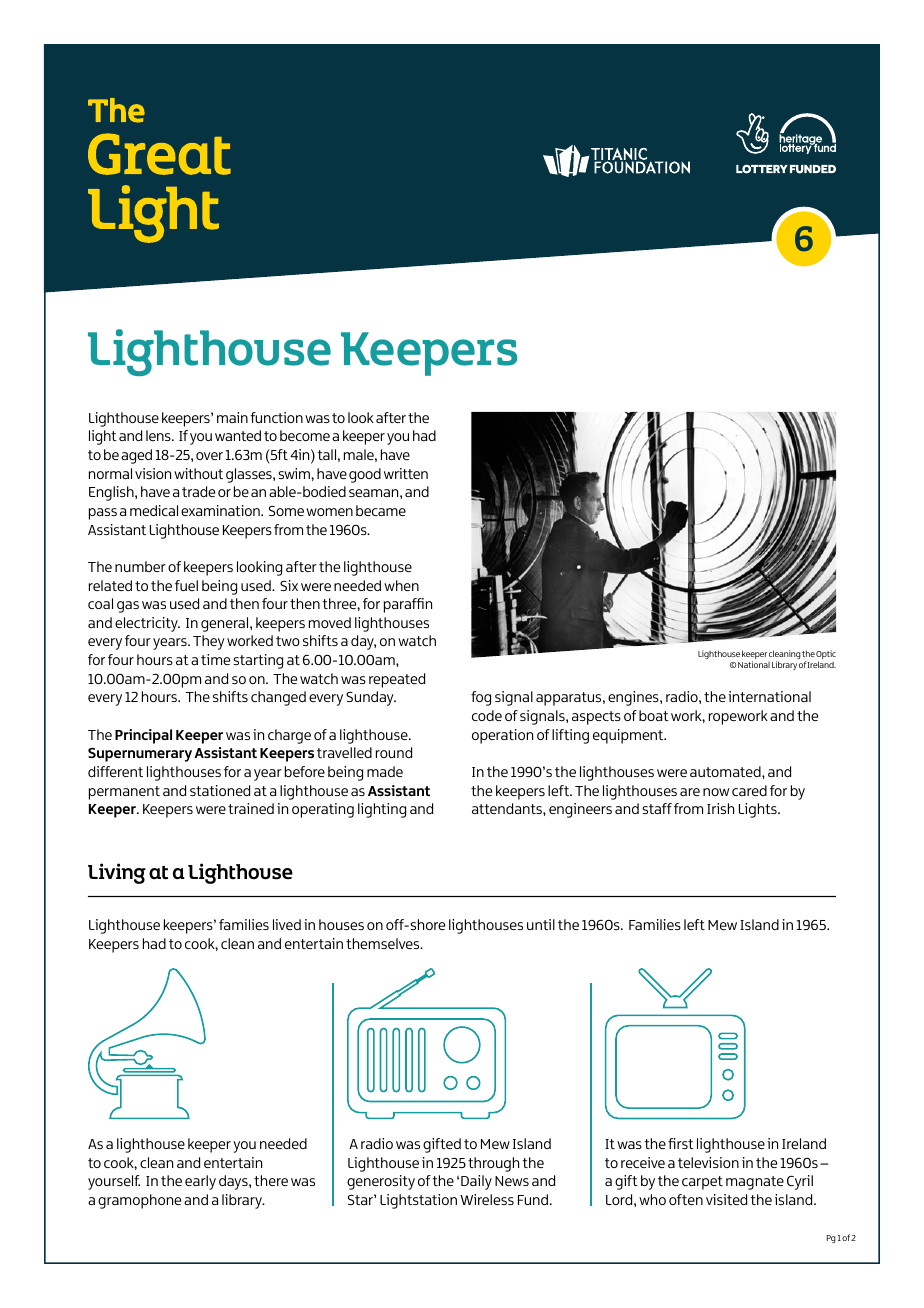 Image resolution: width=924 pixels, height=1308 pixels. Describe the element at coordinates (200, 1182) in the screenshot. I see `early` at that location.
